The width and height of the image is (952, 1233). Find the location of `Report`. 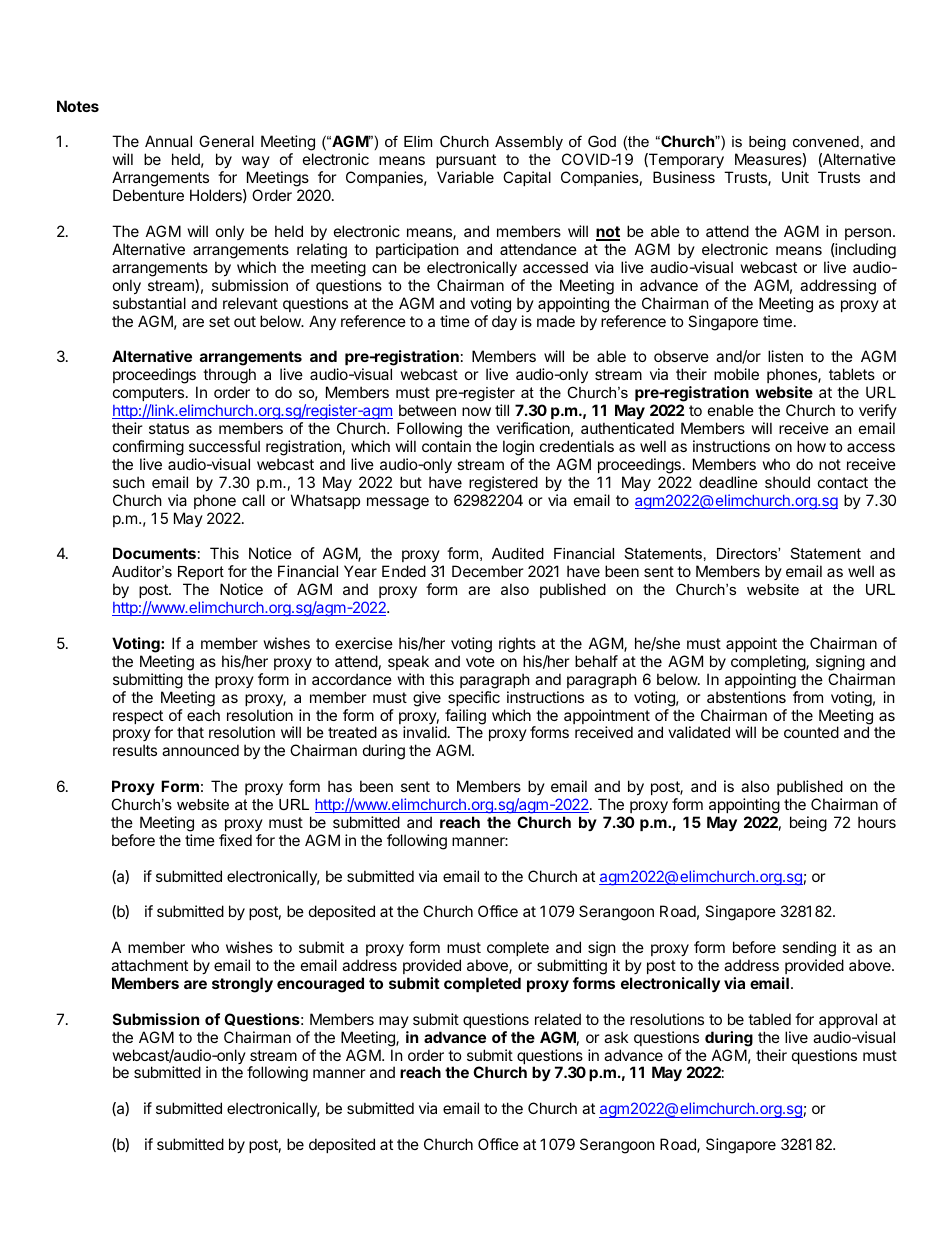

Report is located at coordinates (201, 573).
